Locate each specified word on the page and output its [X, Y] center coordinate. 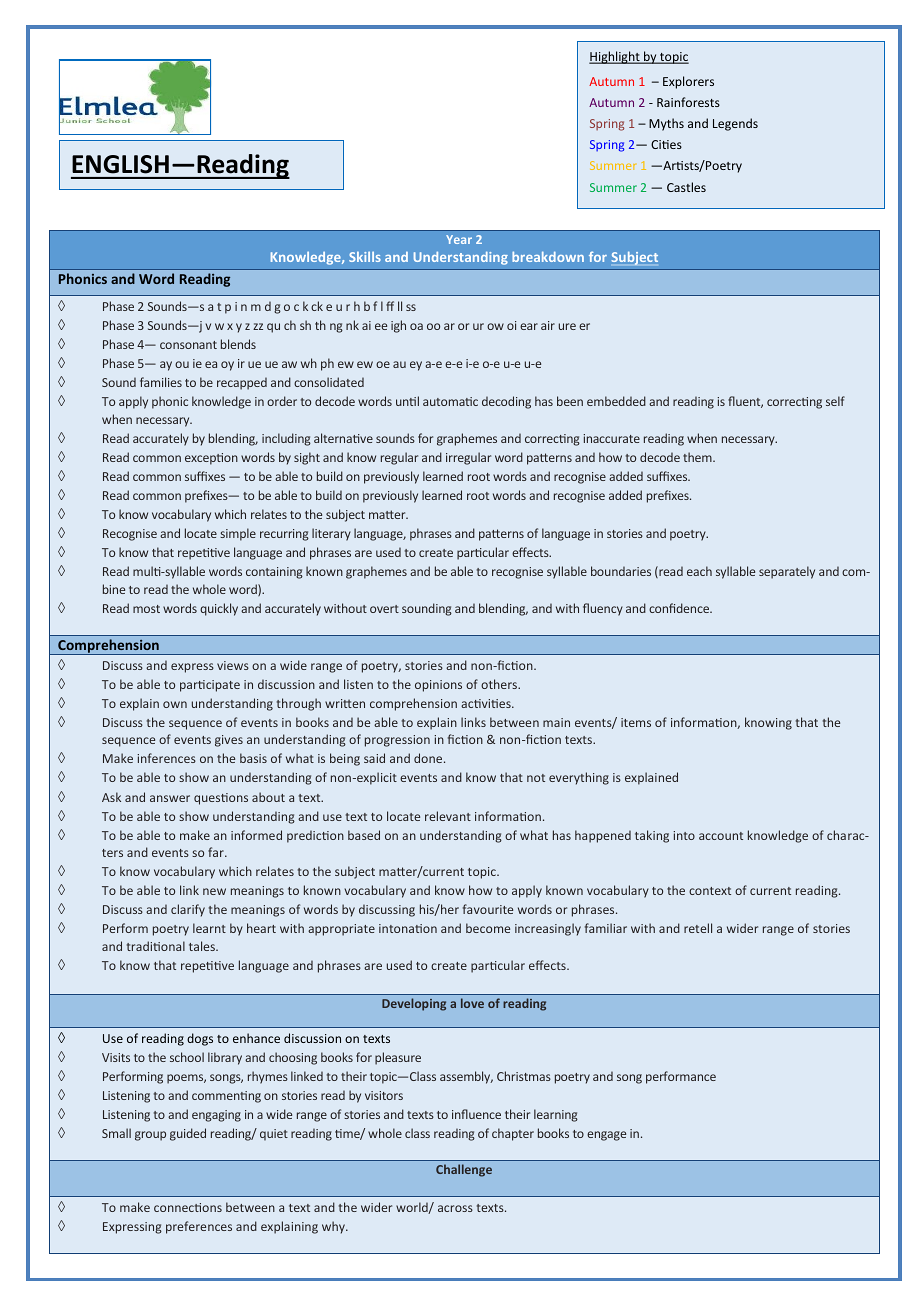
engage [606, 1136]
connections [188, 1207]
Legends [735, 124]
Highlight [615, 57]
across [455, 1208]
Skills [365, 256]
